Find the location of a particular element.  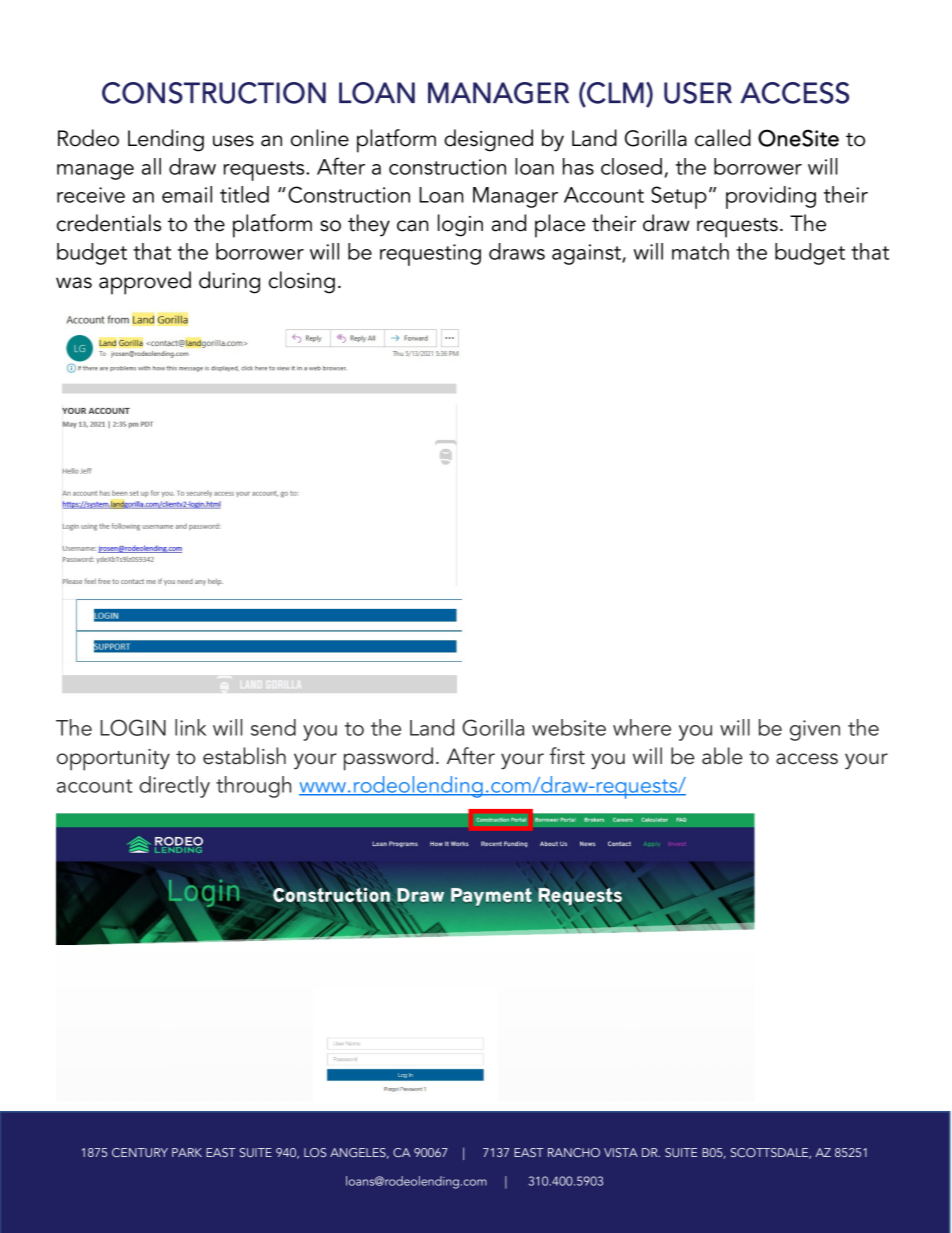

uses is located at coordinates (233, 141).
